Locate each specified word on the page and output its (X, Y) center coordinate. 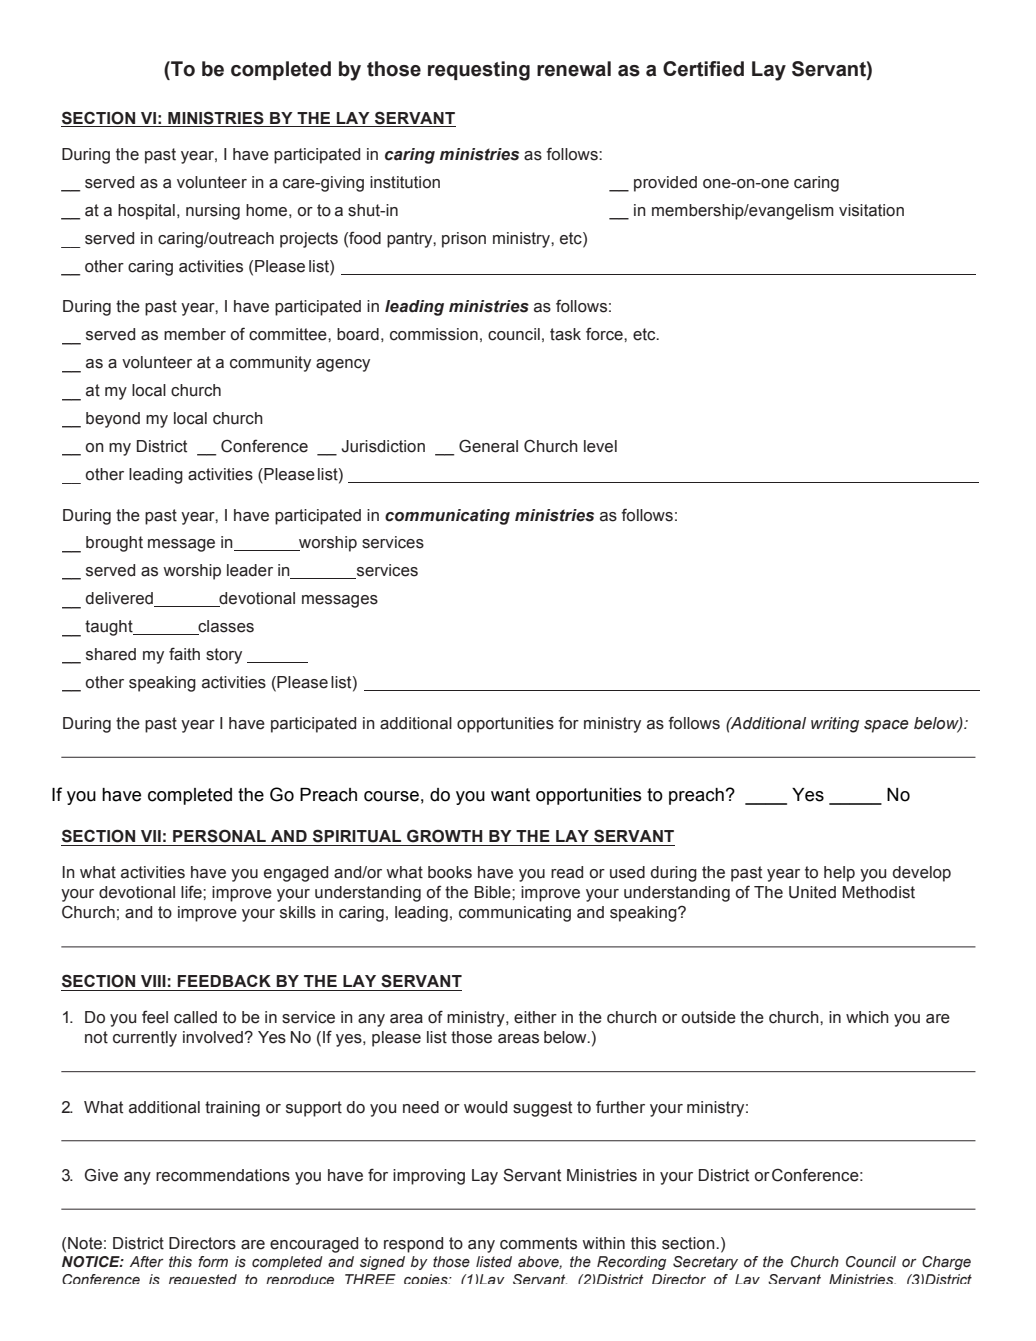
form (213, 1261)
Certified (703, 69)
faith (184, 654)
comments (538, 1243)
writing (835, 725)
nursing (213, 212)
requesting (479, 71)
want (510, 795)
